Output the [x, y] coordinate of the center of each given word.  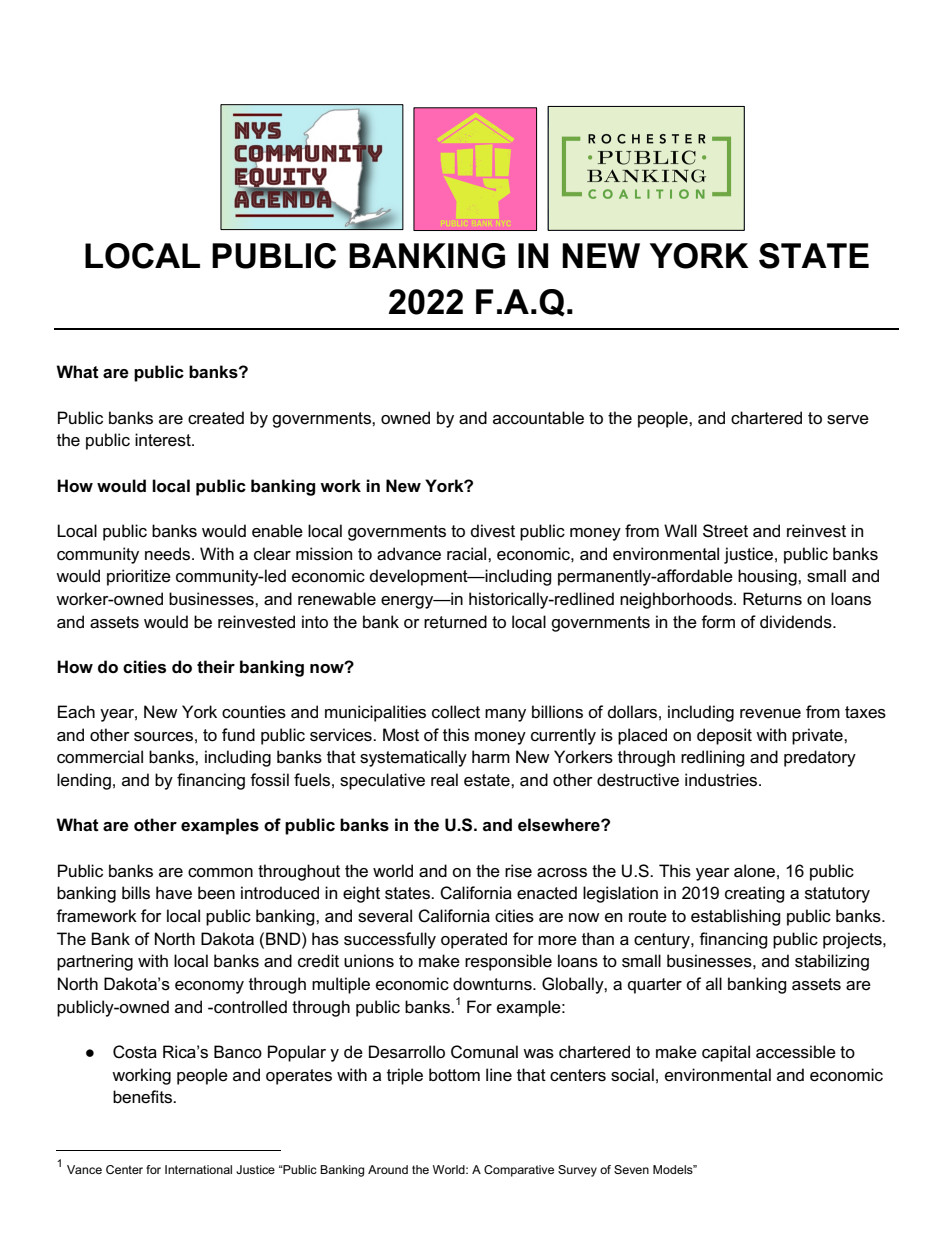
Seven [631, 1169]
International [198, 1169]
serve [848, 420]
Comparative [519, 1171]
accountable [538, 418]
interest [164, 440]
